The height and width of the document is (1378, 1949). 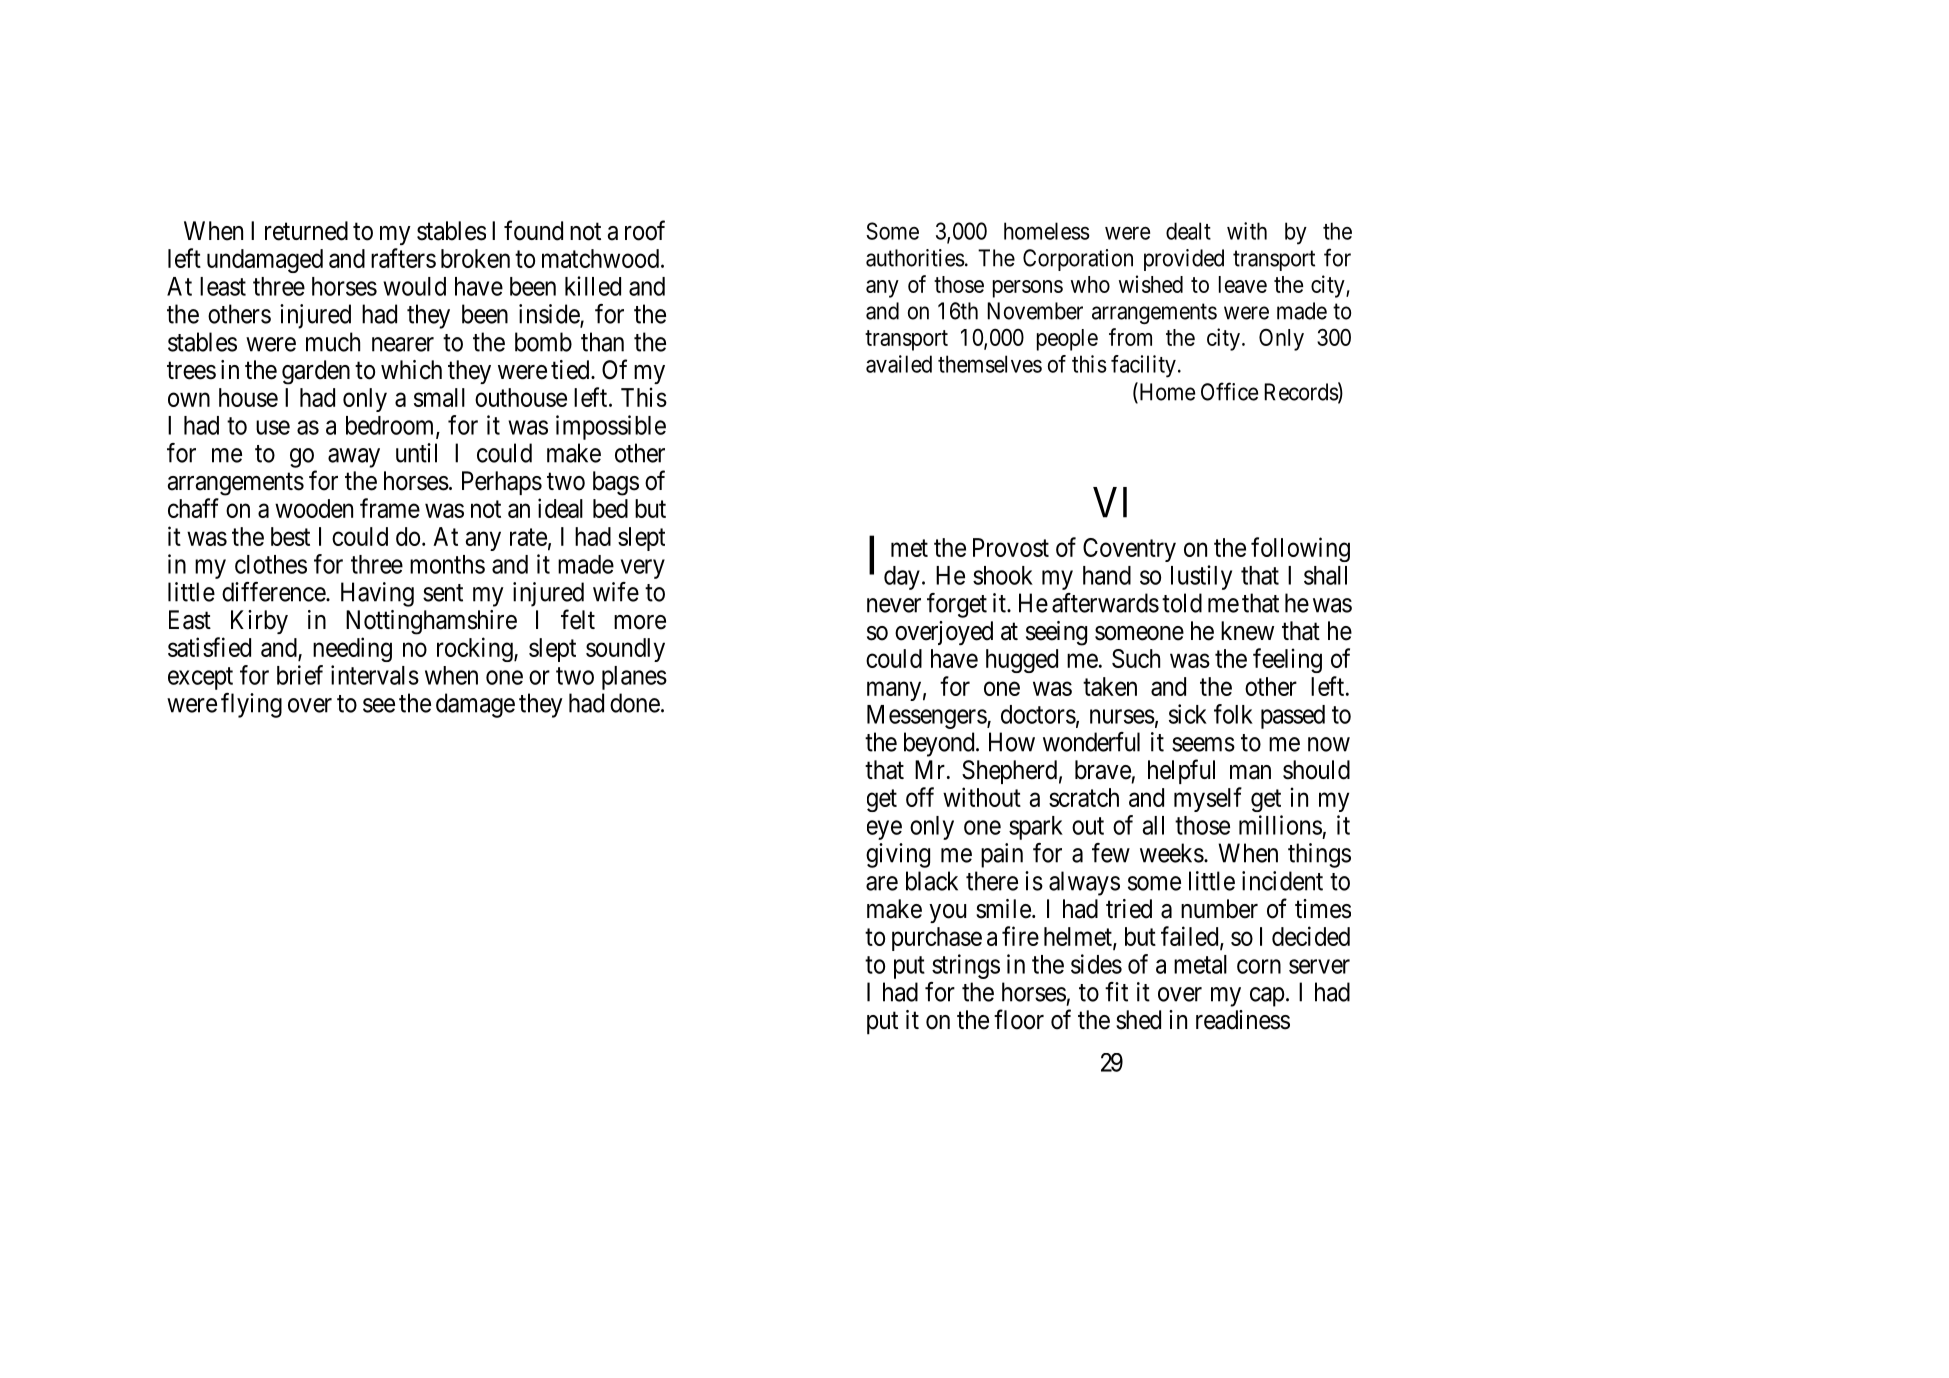 I want to click on seems, so click(x=1203, y=744).
